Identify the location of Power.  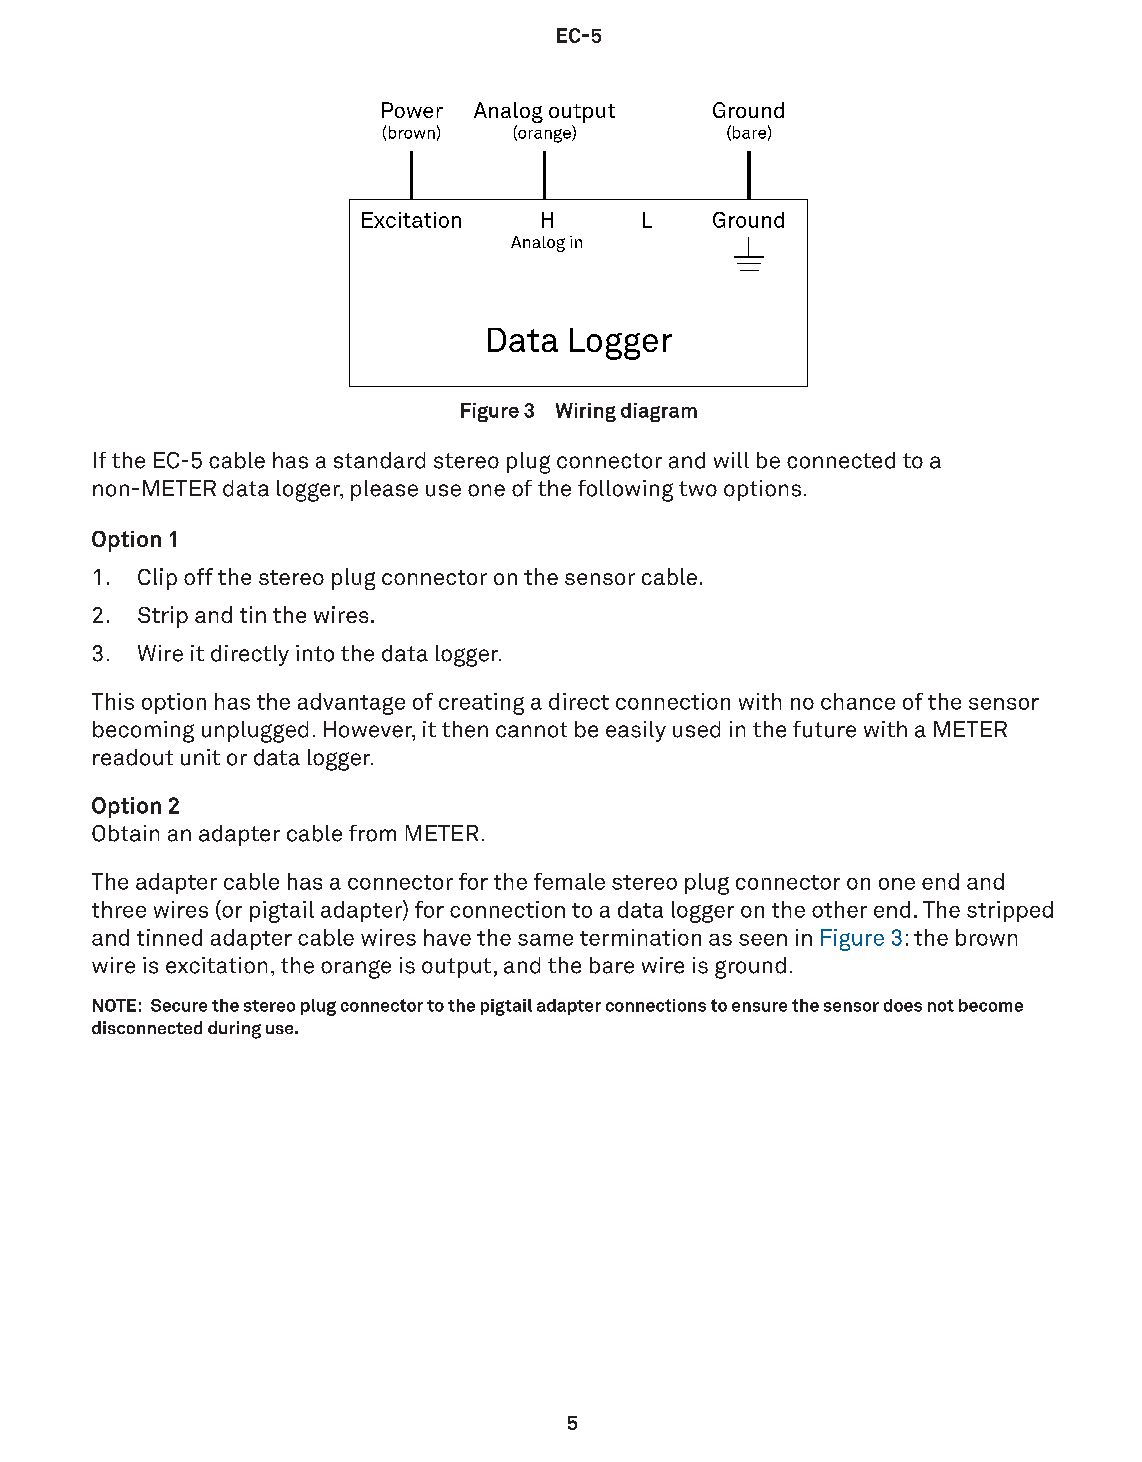
(412, 110).
